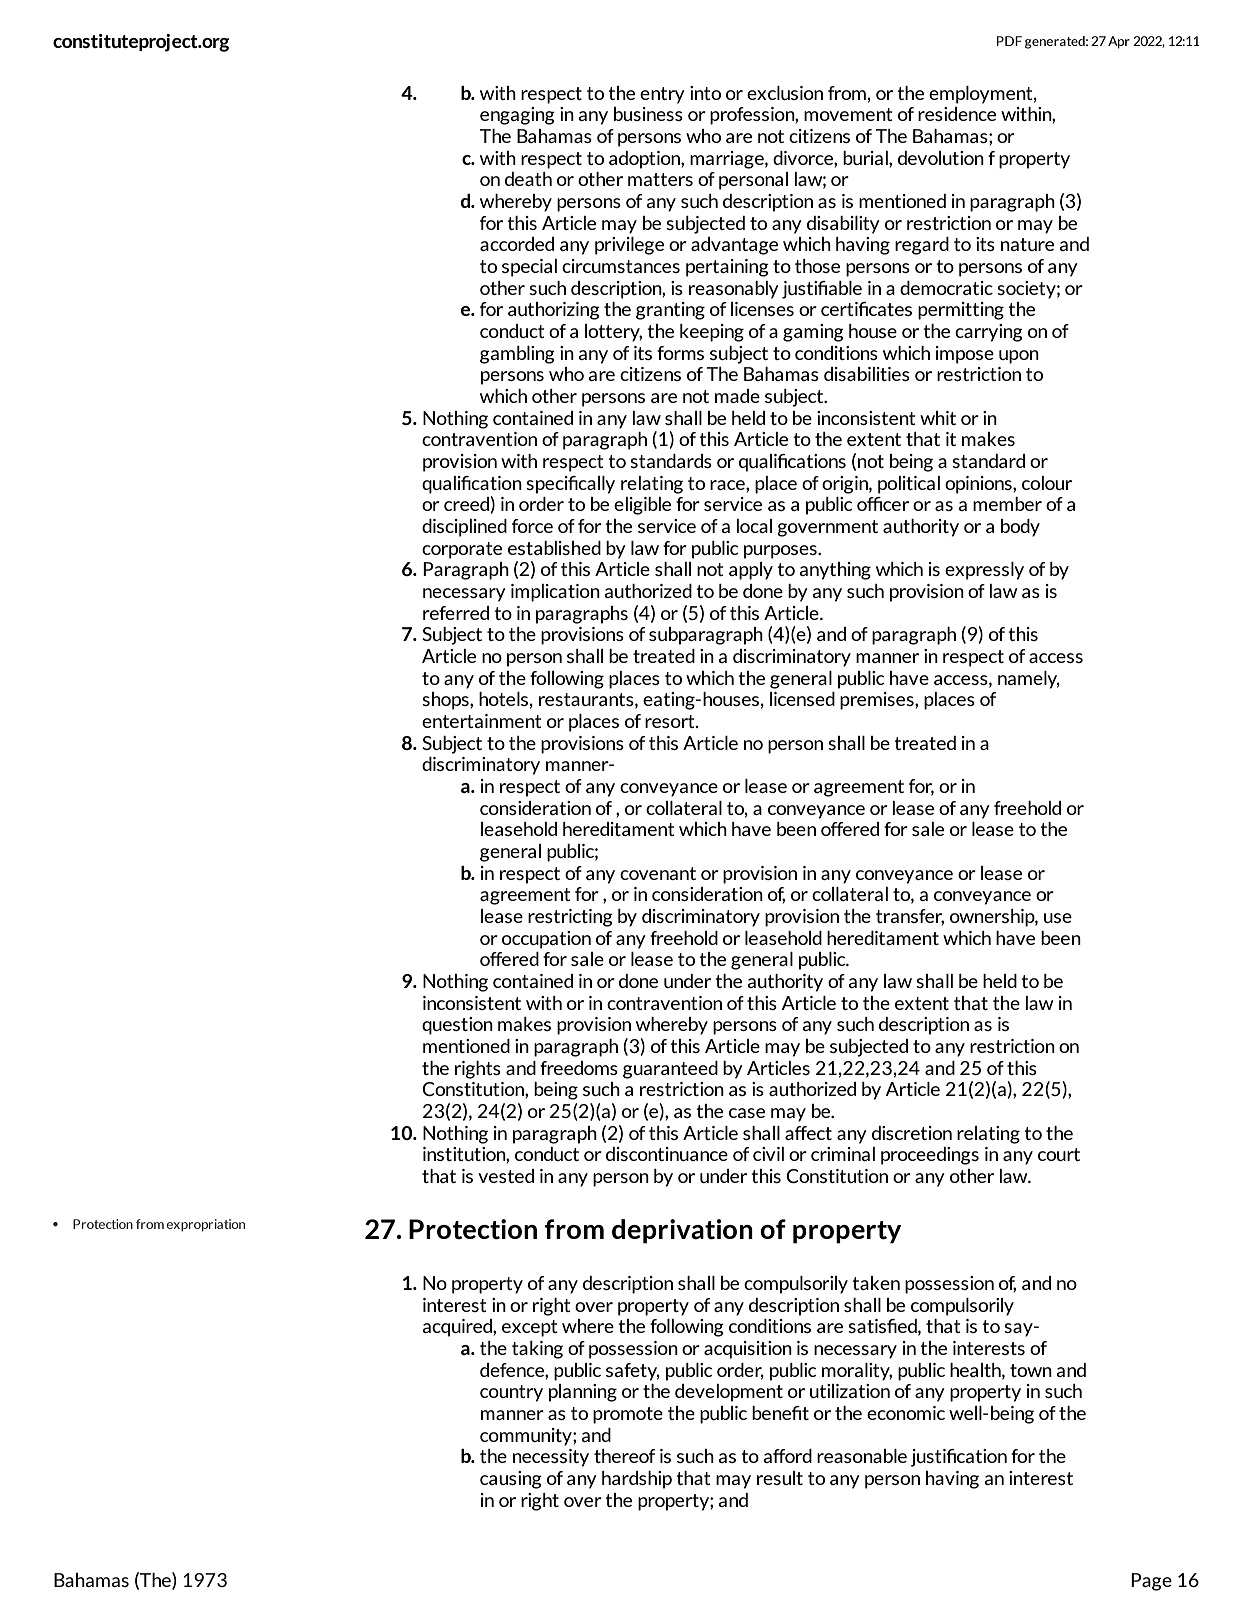  Describe the element at coordinates (1047, 483) in the document. I see `colour` at that location.
